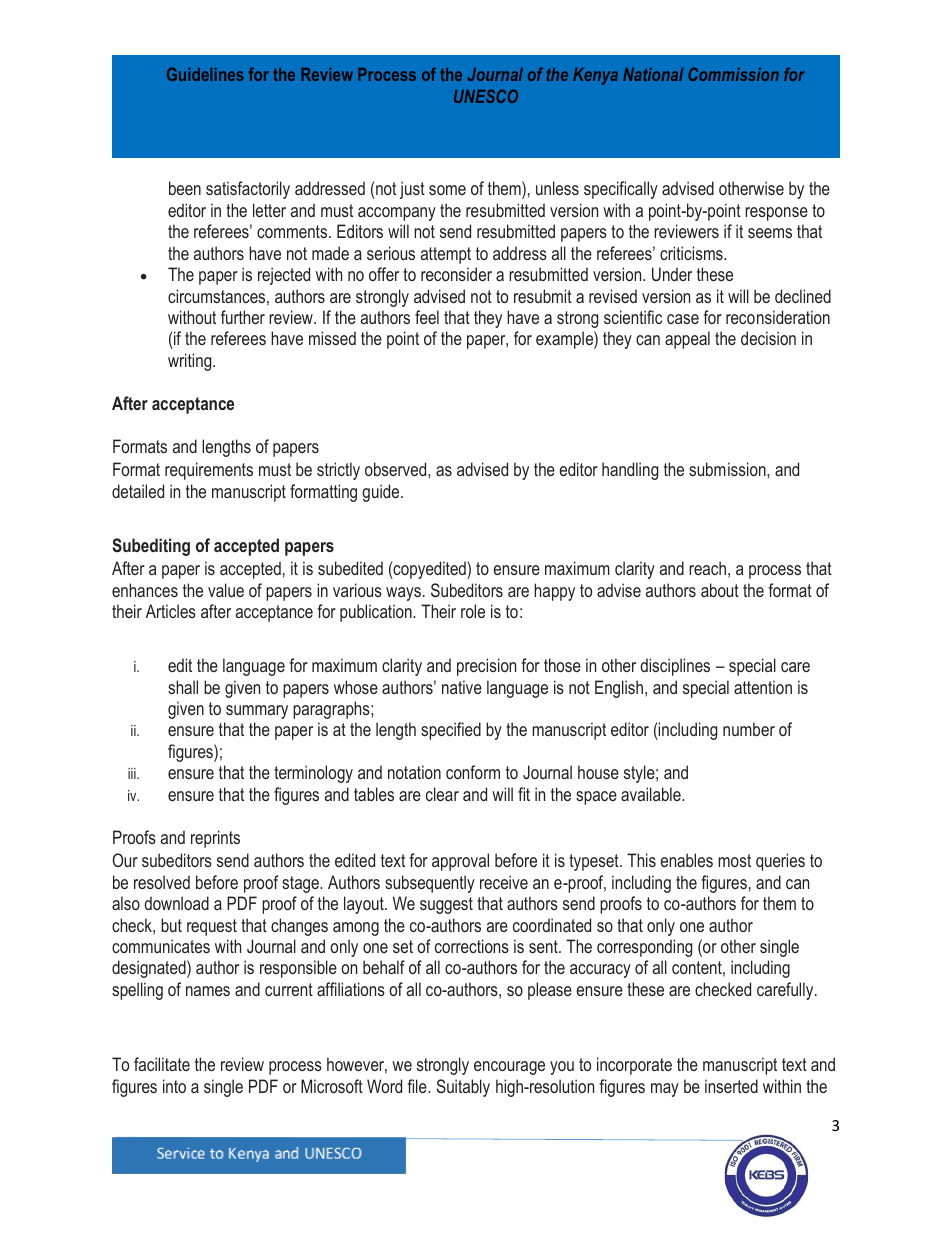 The width and height of the document is (952, 1233). I want to click on Commission, so click(733, 74).
